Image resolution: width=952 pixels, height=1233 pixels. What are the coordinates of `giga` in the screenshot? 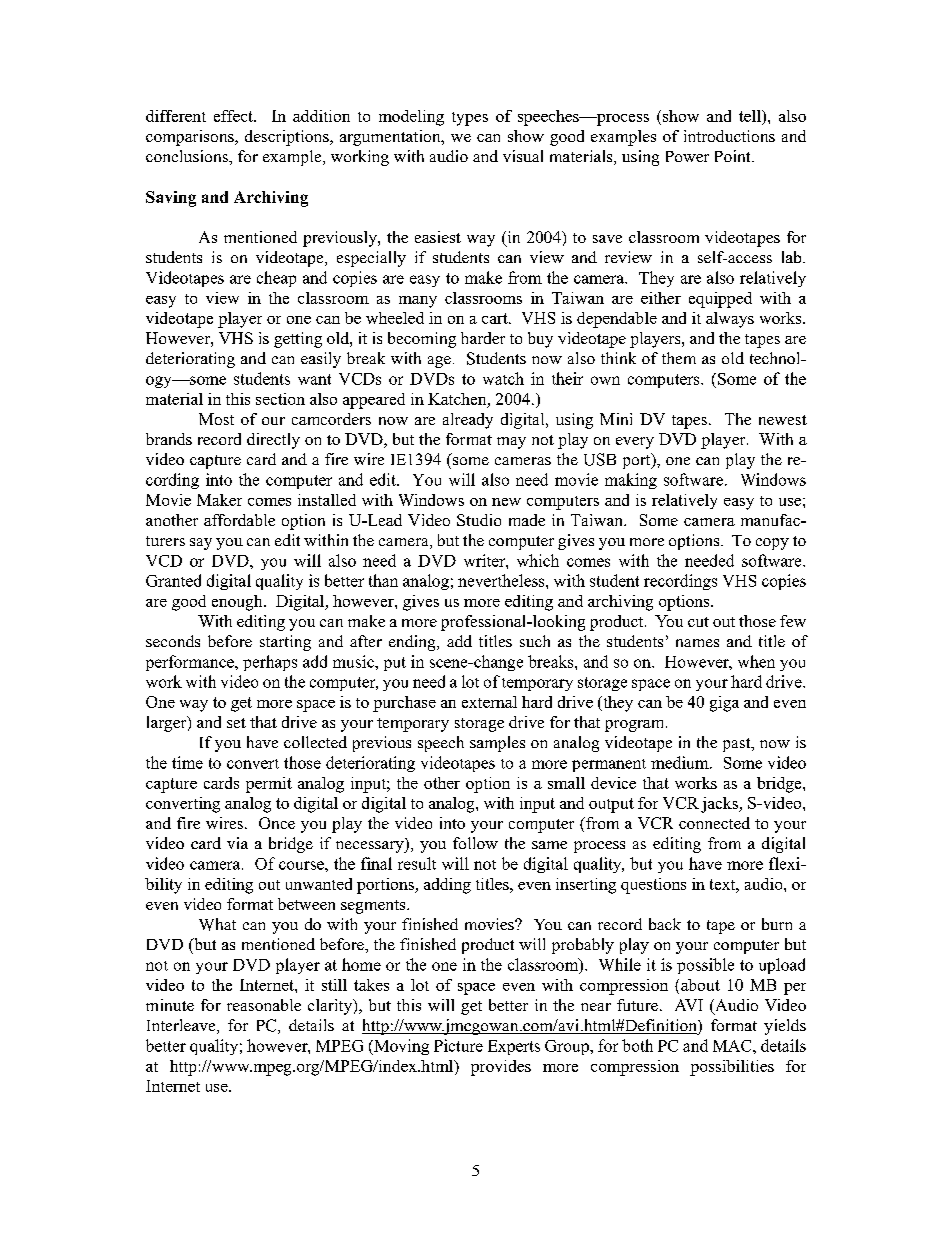 It's located at (724, 704).
